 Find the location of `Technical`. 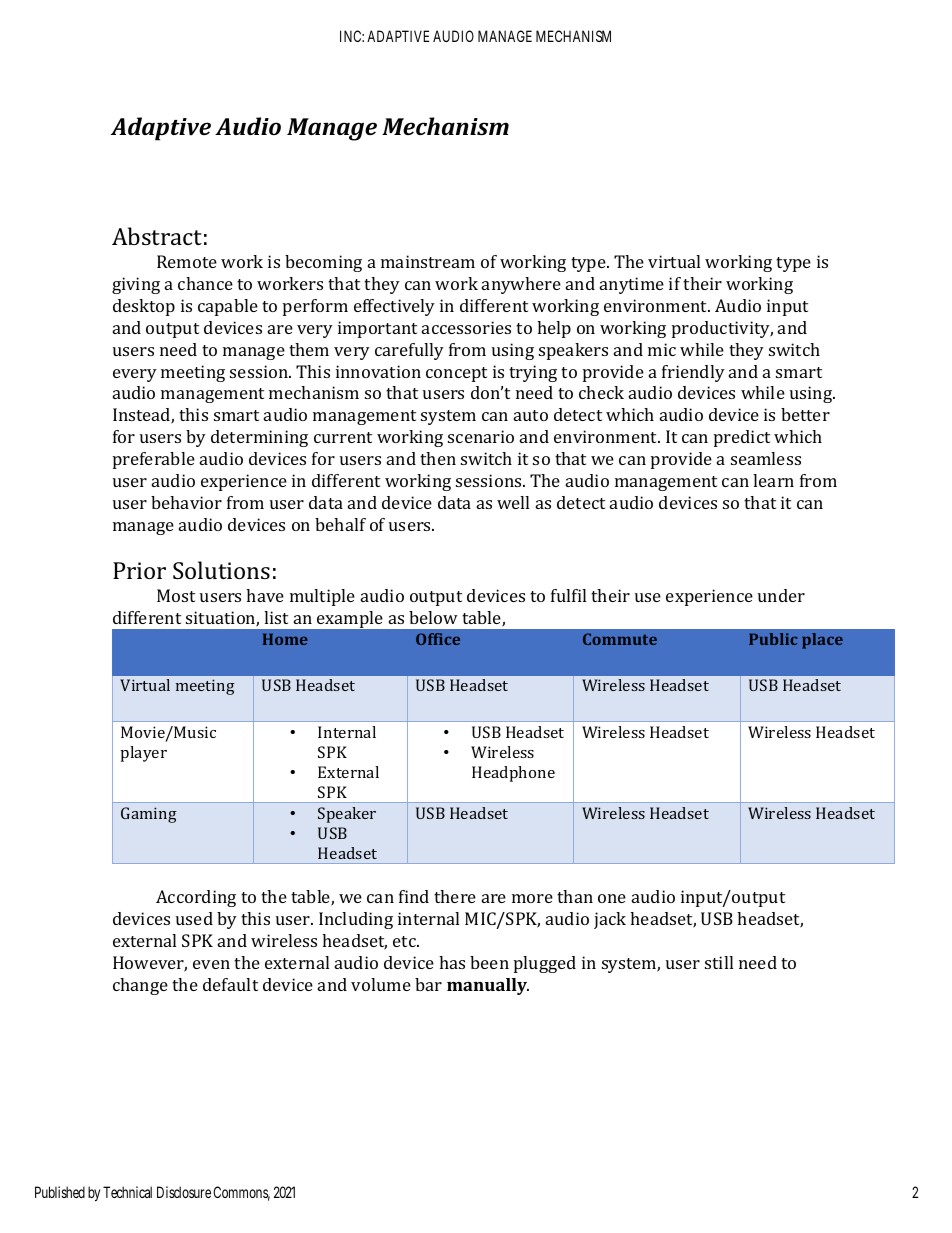

Technical is located at coordinates (127, 1192).
